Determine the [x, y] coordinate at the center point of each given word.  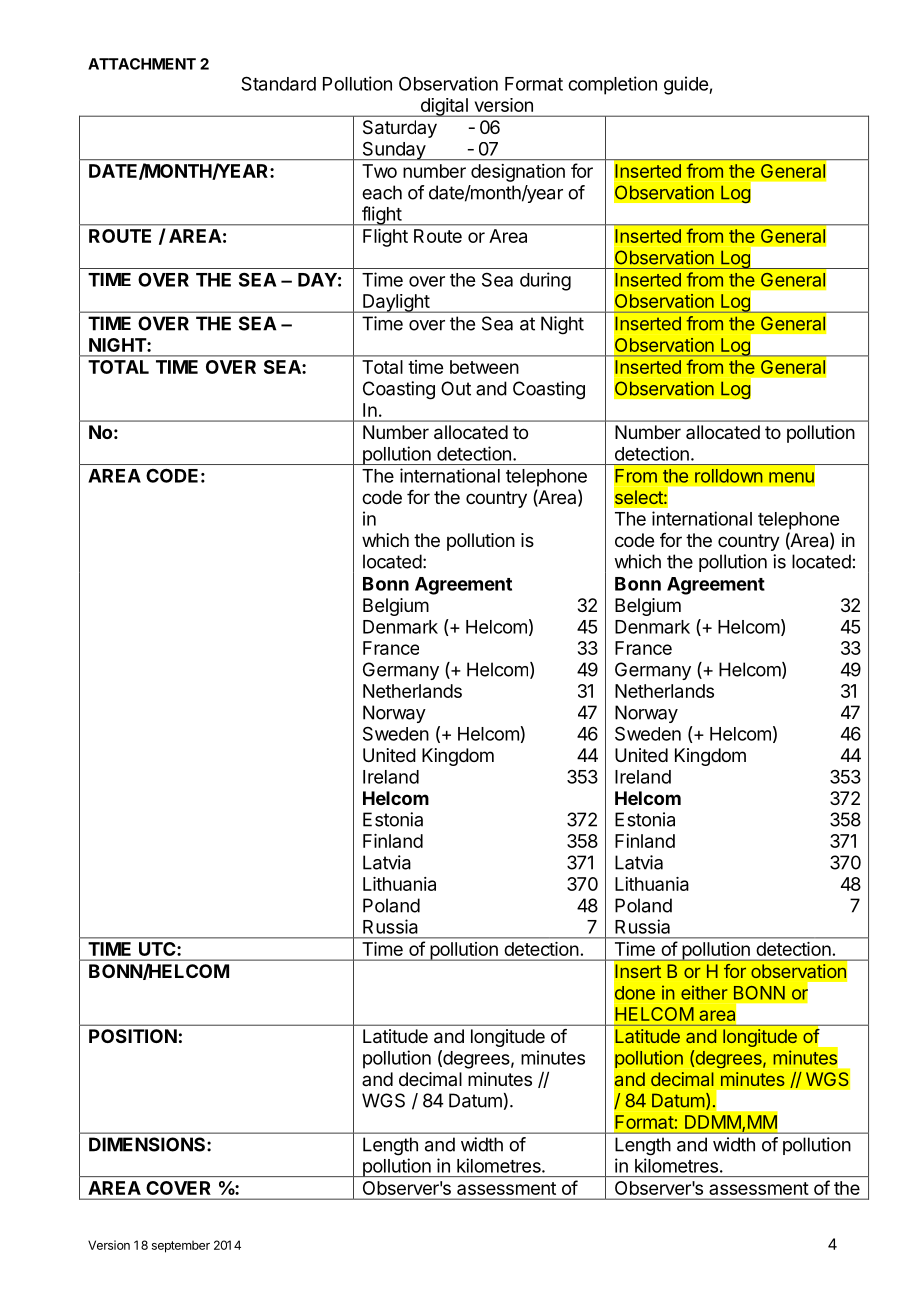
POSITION [133, 1036]
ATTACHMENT [142, 64]
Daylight [396, 303]
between [484, 367]
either [704, 992]
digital [444, 107]
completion [612, 85]
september [181, 1247]
